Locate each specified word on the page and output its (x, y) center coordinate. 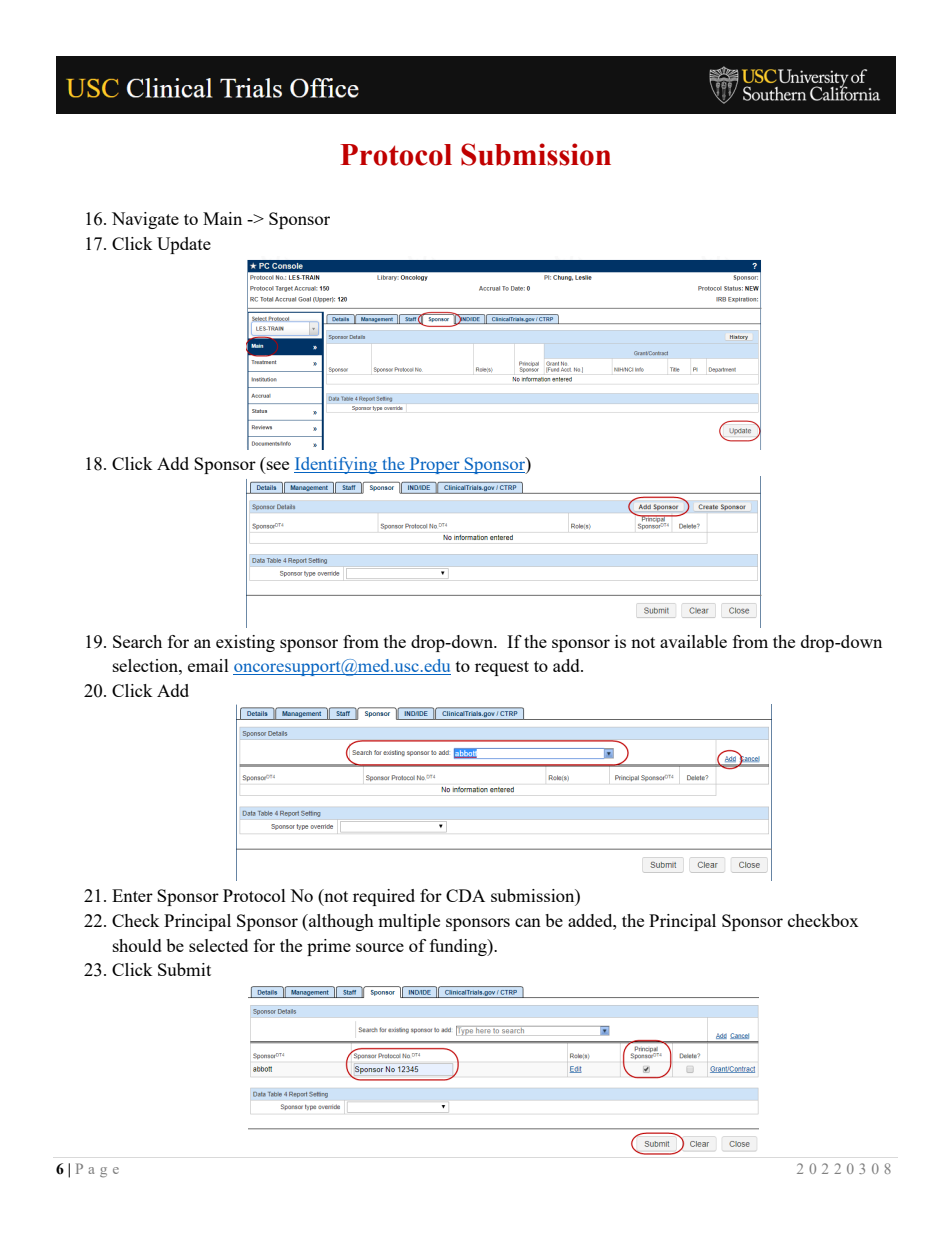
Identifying (337, 465)
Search (137, 641)
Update (184, 245)
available (693, 641)
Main (222, 218)
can (528, 922)
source (380, 947)
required (384, 897)
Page (97, 1170)
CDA (465, 895)
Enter (132, 895)
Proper (434, 465)
